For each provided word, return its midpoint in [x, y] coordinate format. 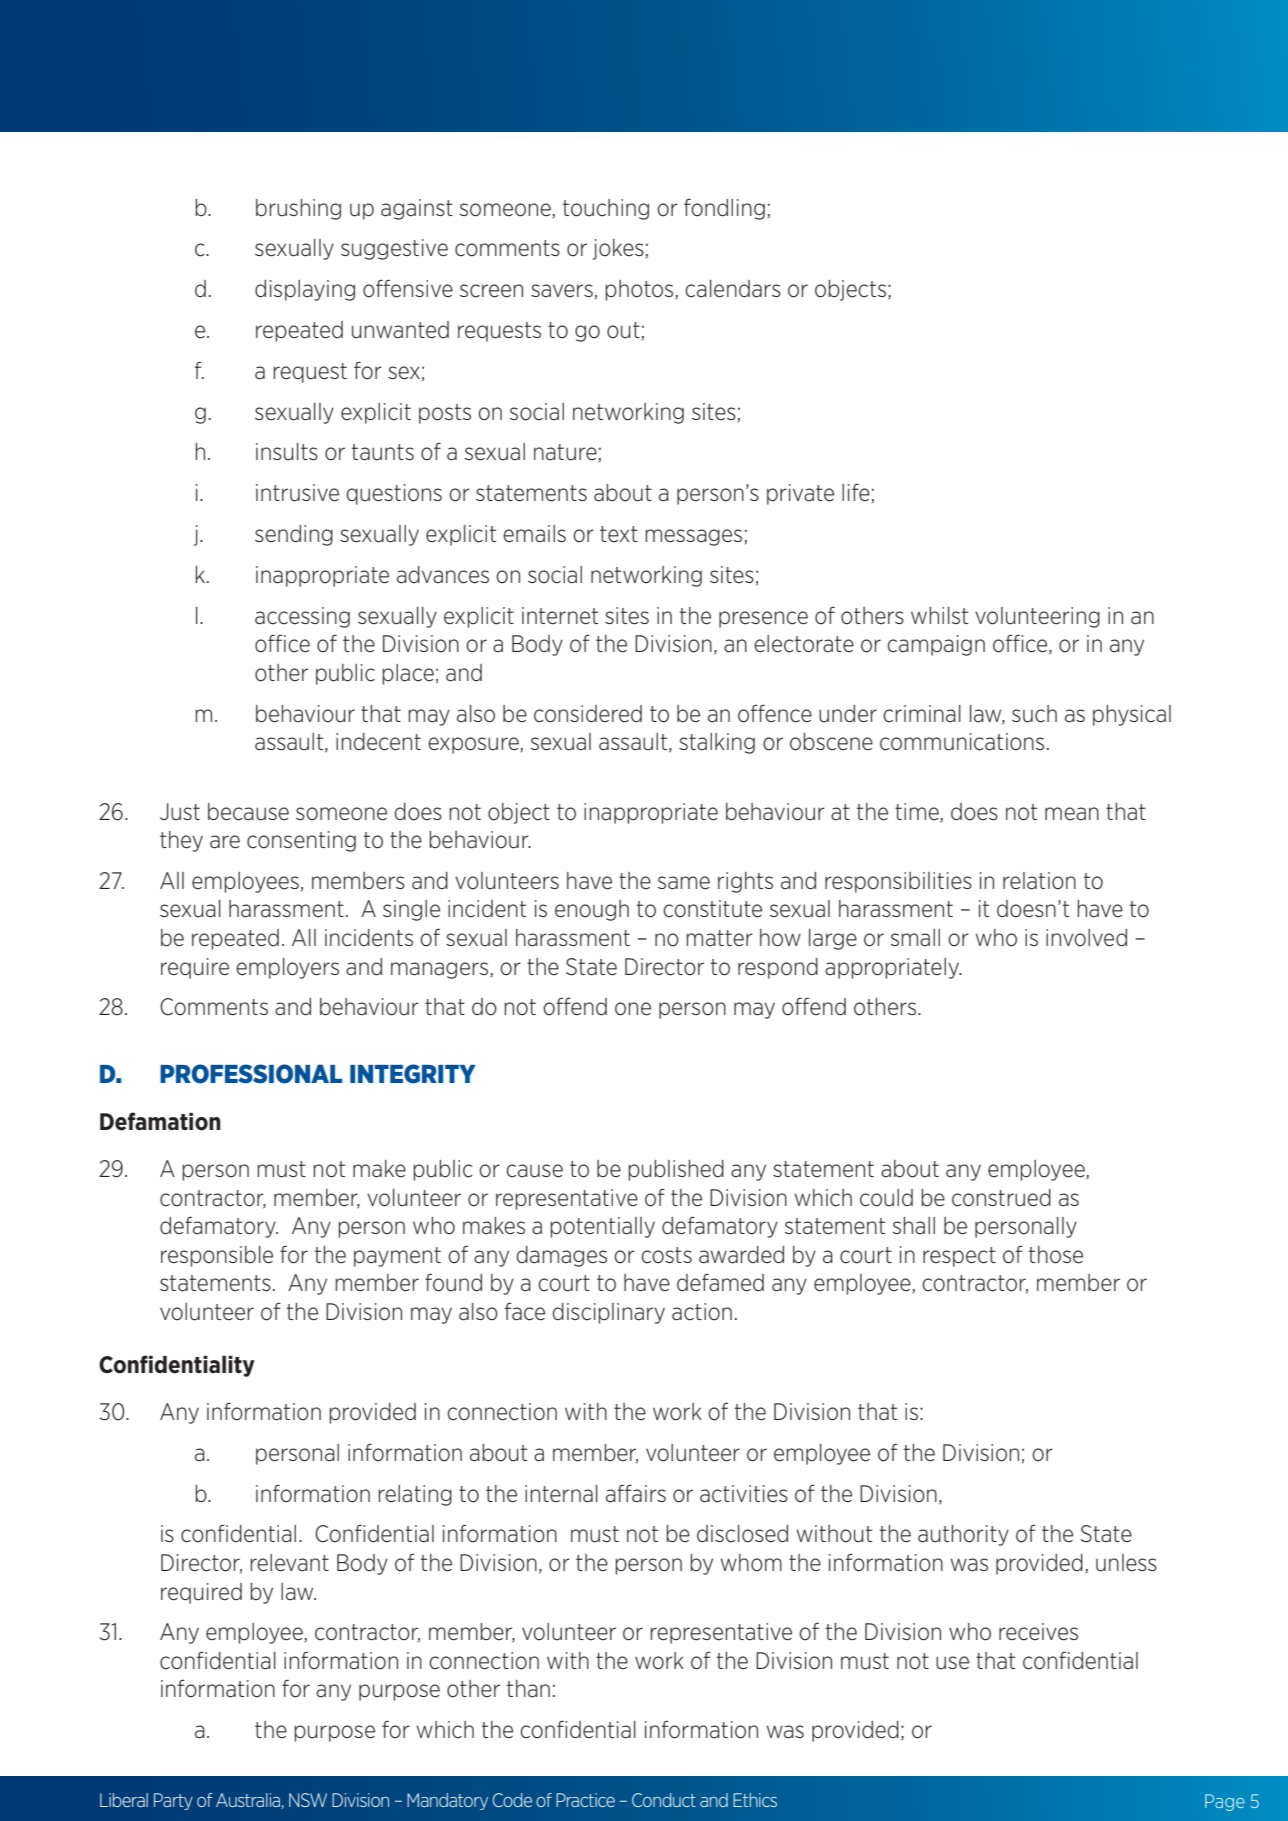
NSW [308, 1800]
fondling [724, 209]
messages [694, 537]
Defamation [160, 1121]
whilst [939, 615]
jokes [618, 249]
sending [294, 535]
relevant [290, 1563]
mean [1072, 814]
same [684, 883]
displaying [305, 290]
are [225, 842]
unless [1126, 1563]
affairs [636, 1493]
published [676, 1170]
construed [1001, 1198]
